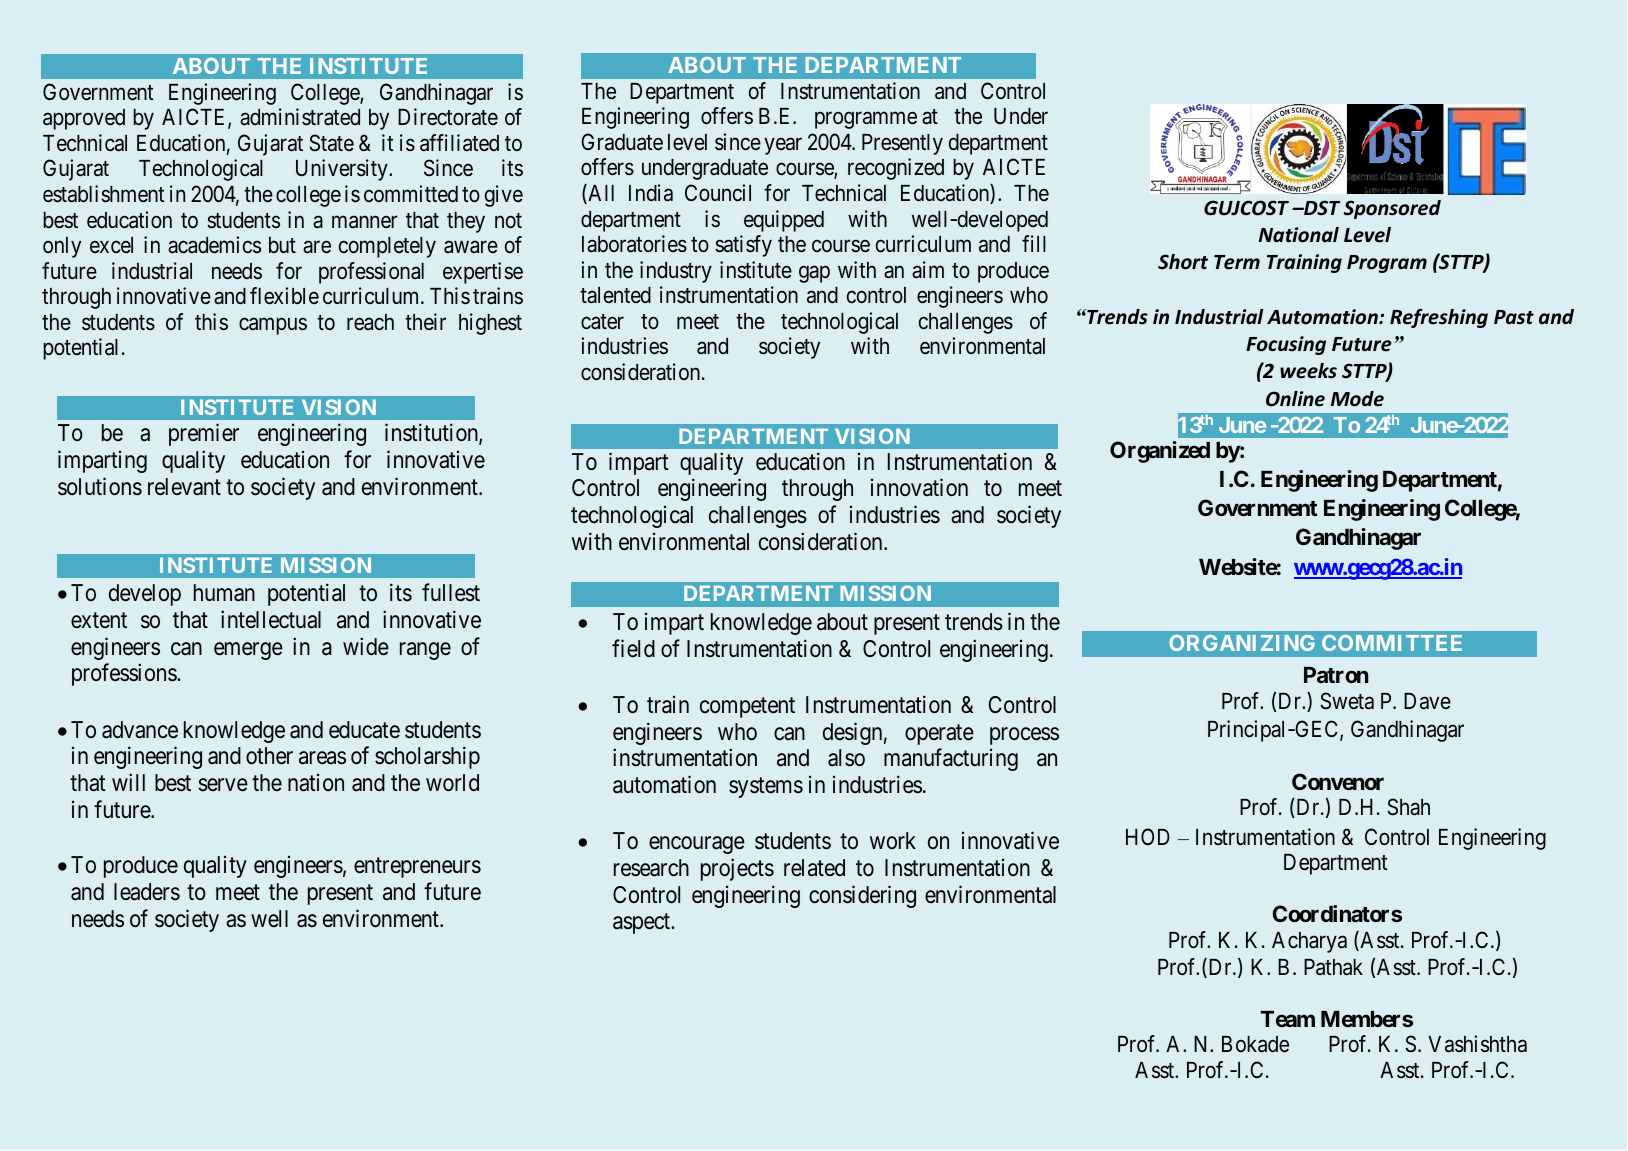  I want to click on aspect, so click(643, 924).
